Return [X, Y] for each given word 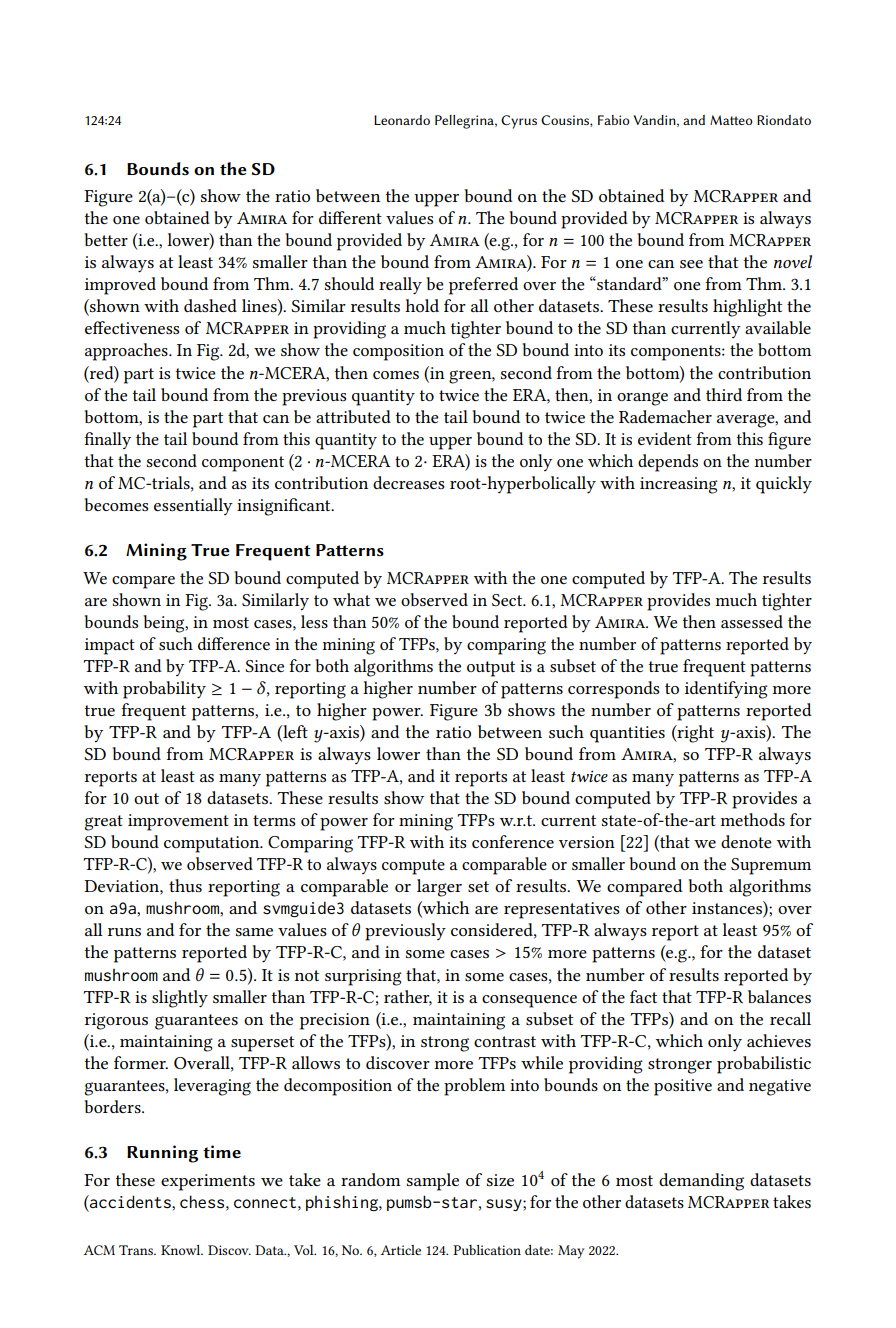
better [106, 239]
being [165, 624]
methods [753, 819]
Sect [508, 600]
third [724, 394]
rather [408, 997]
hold [422, 305]
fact [643, 996]
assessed [752, 621]
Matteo [731, 120]
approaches [127, 352]
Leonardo [402, 120]
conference [513, 841]
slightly [180, 999]
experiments [208, 1182]
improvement [178, 822]
